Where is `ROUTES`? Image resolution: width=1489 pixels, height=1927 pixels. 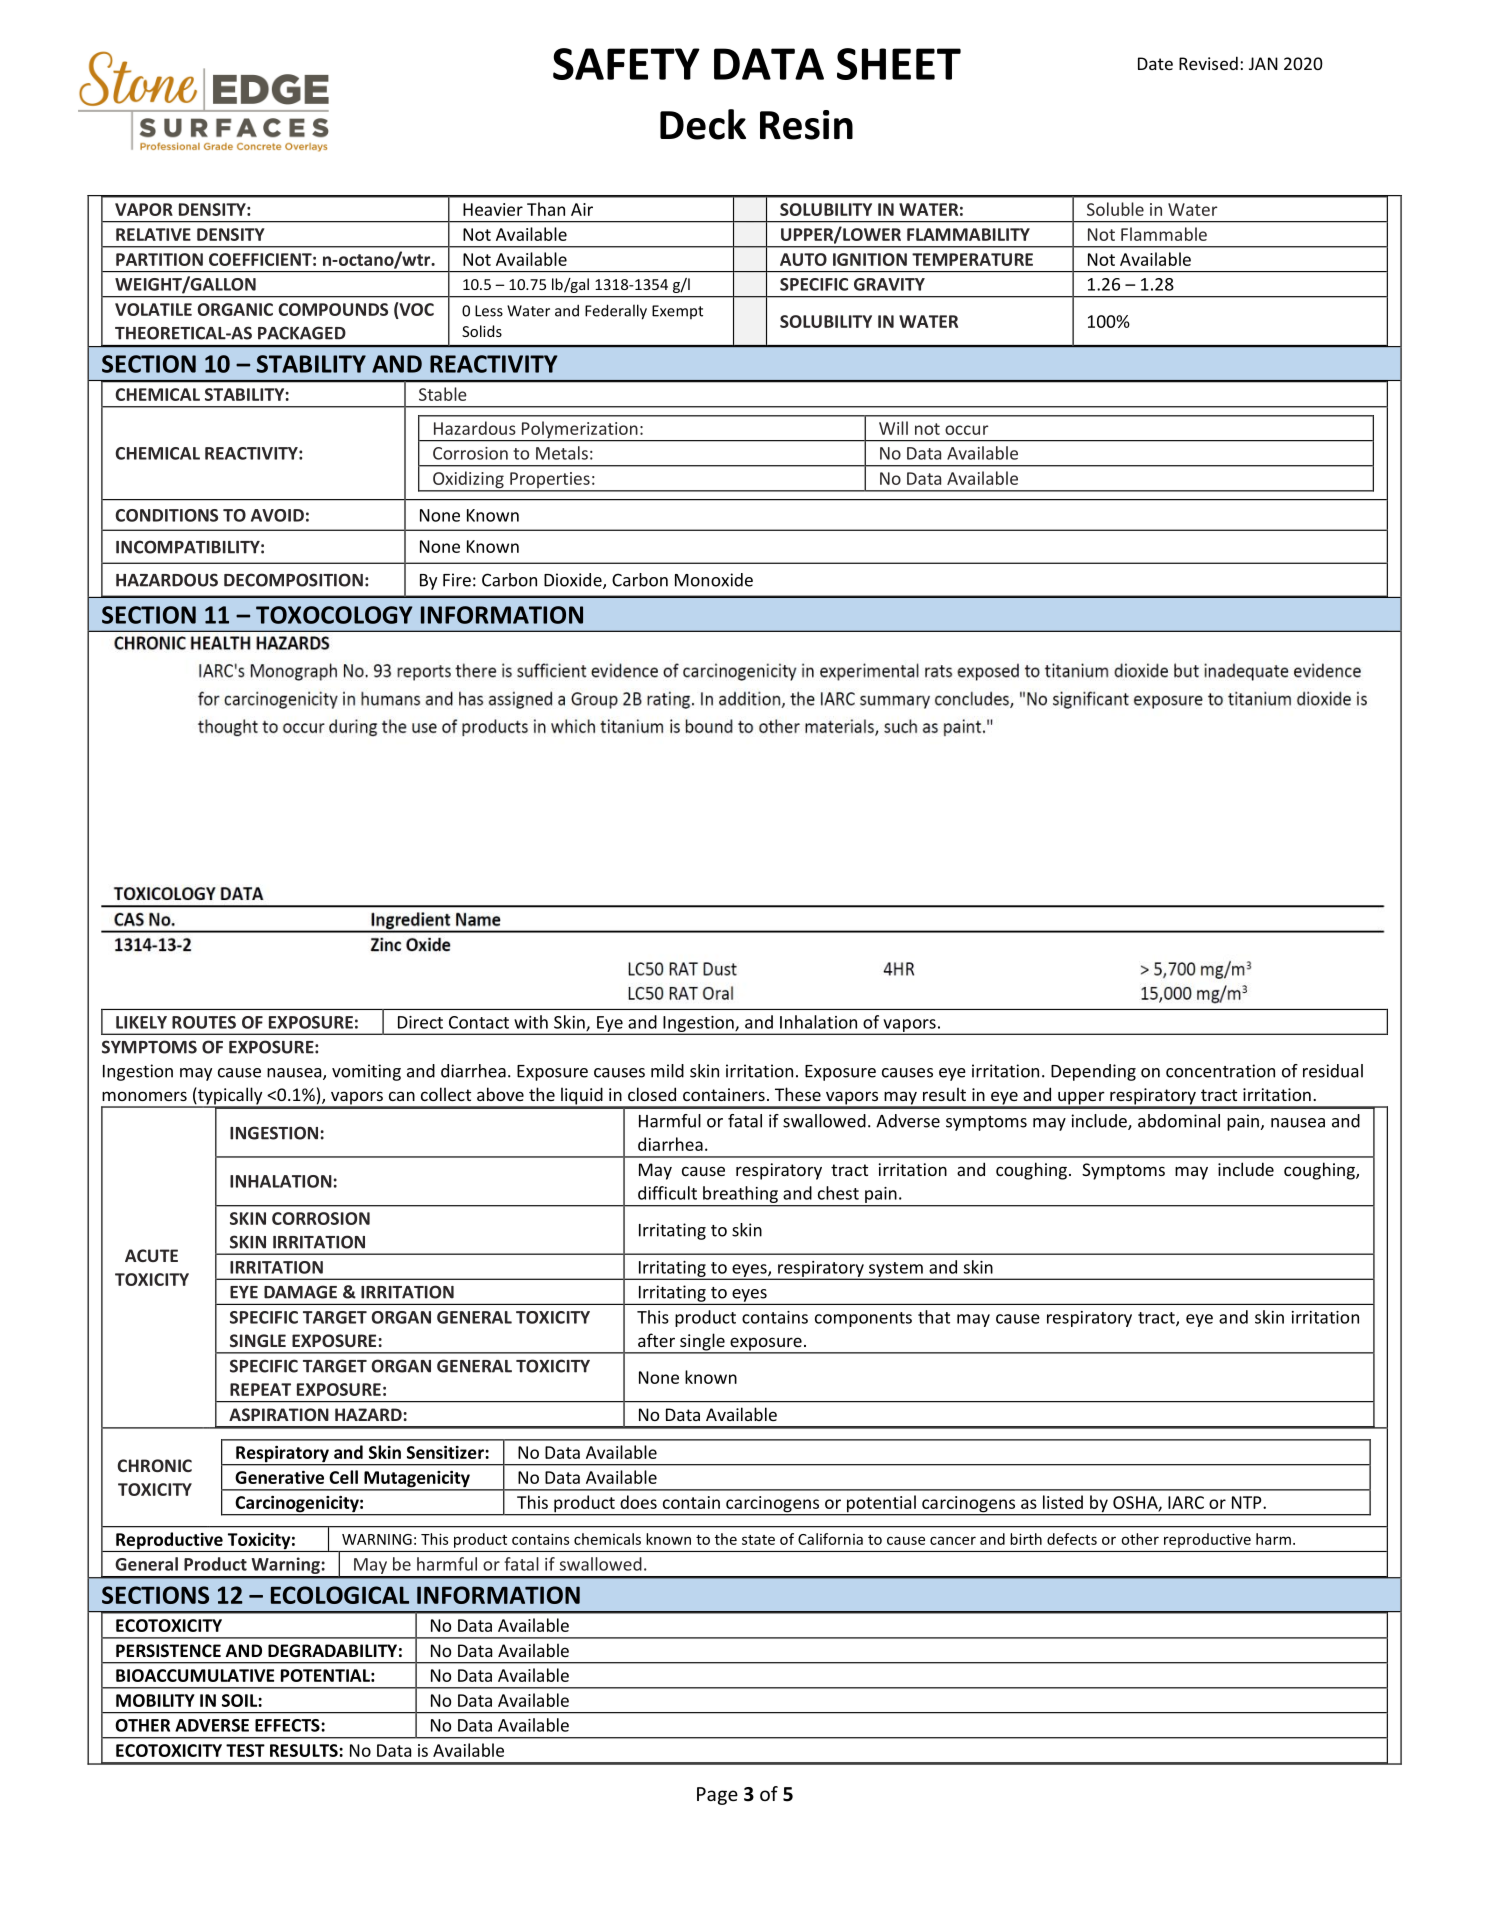 ROUTES is located at coordinates (204, 1022).
